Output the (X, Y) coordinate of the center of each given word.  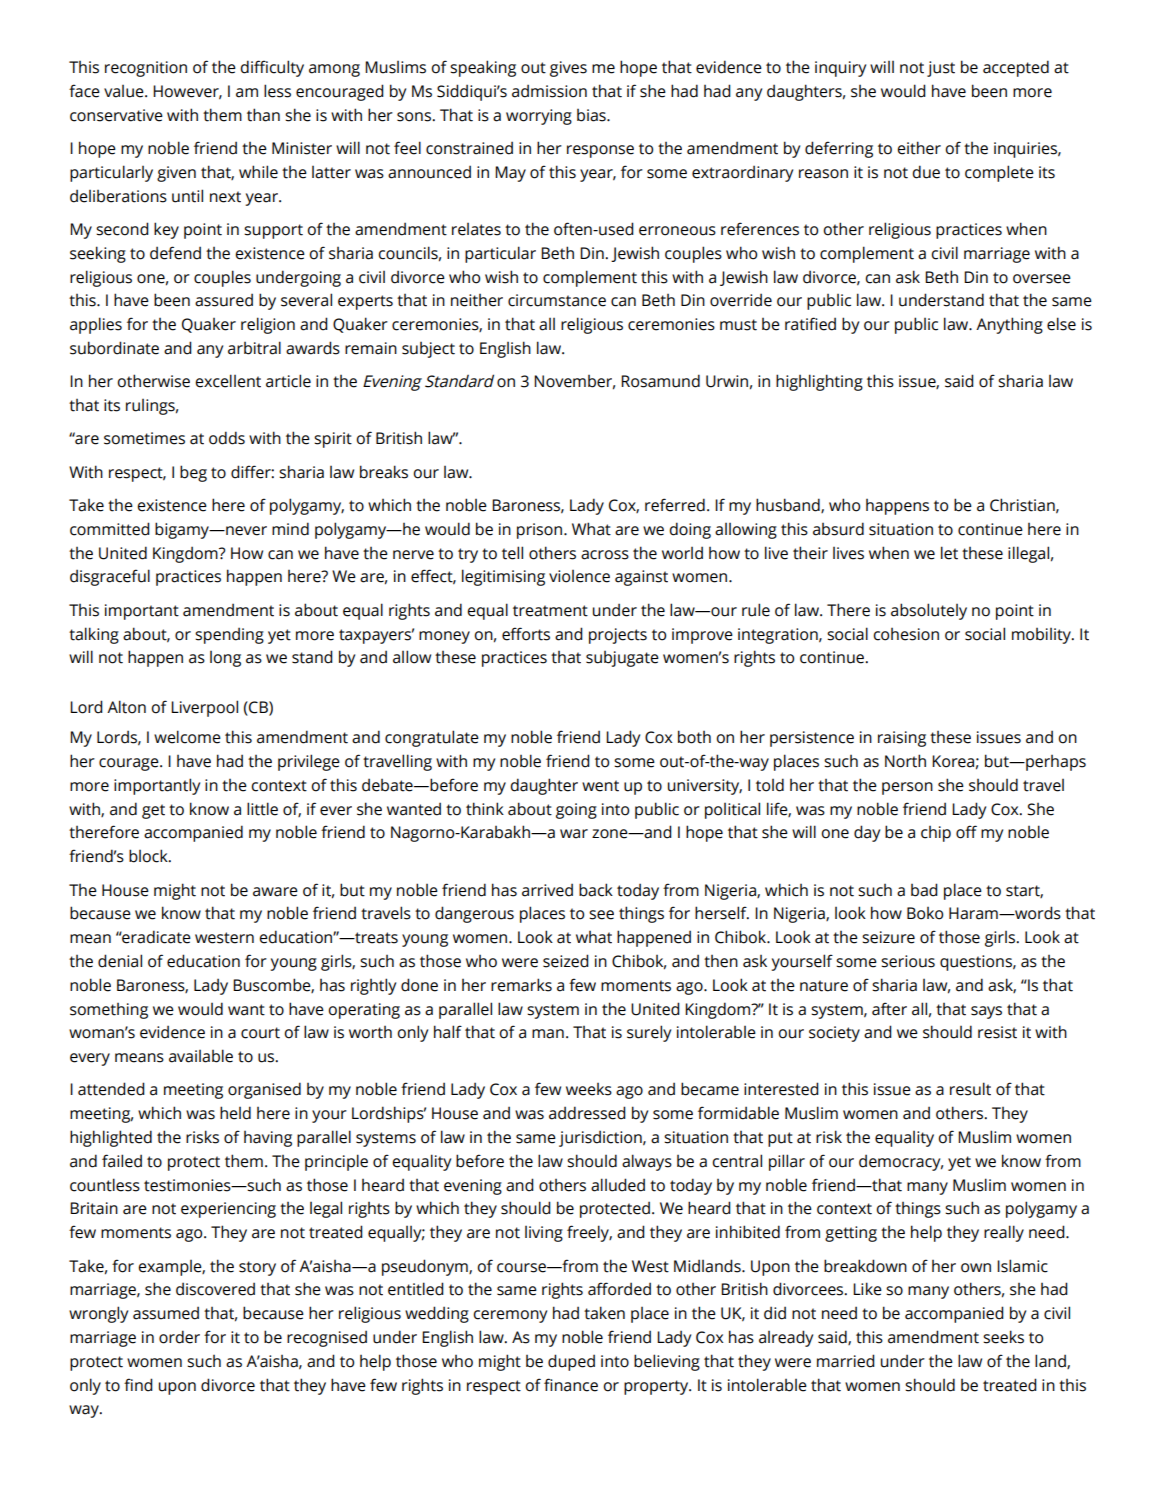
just (941, 69)
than (263, 115)
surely (649, 1033)
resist (997, 1032)
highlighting (819, 382)
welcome (187, 737)
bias (592, 115)
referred (675, 505)
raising (902, 739)
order (179, 1337)
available (201, 1056)
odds (227, 438)
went (600, 786)
